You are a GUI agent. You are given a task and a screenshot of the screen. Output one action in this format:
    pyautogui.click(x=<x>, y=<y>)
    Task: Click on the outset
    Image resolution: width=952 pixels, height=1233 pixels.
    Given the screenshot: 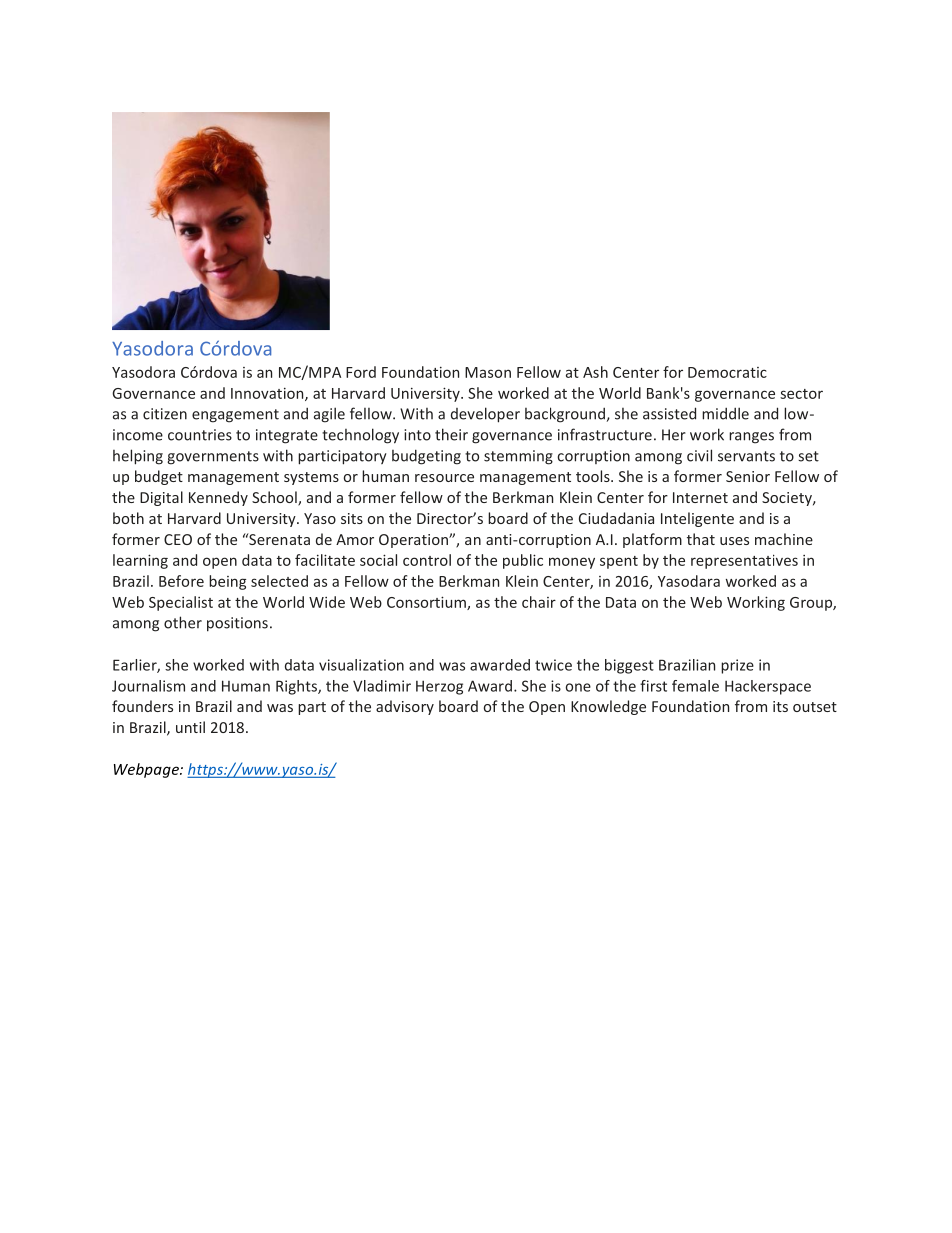 What is the action you would take?
    pyautogui.click(x=815, y=707)
